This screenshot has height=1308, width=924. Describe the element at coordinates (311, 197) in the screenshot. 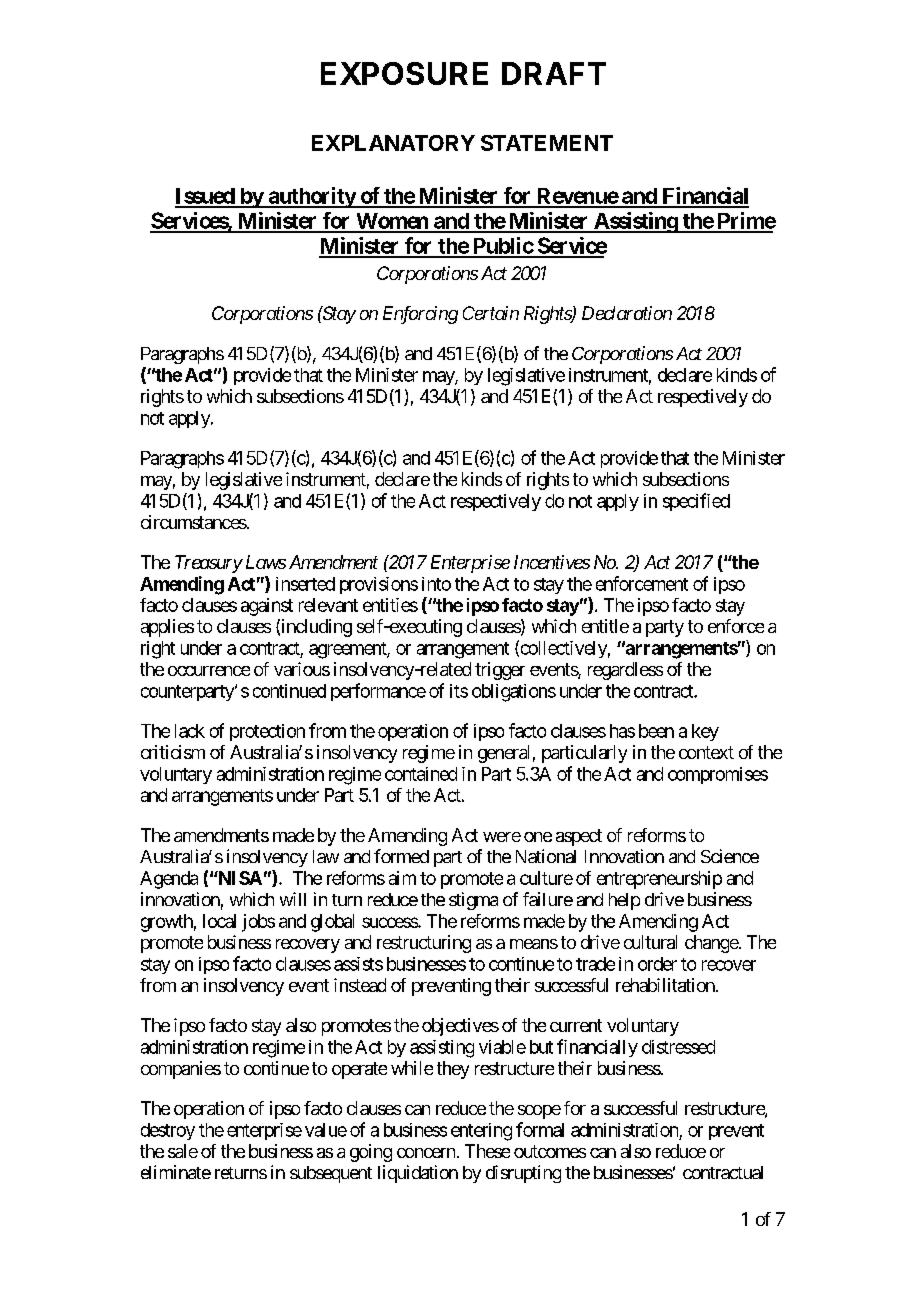

I see `authority` at that location.
